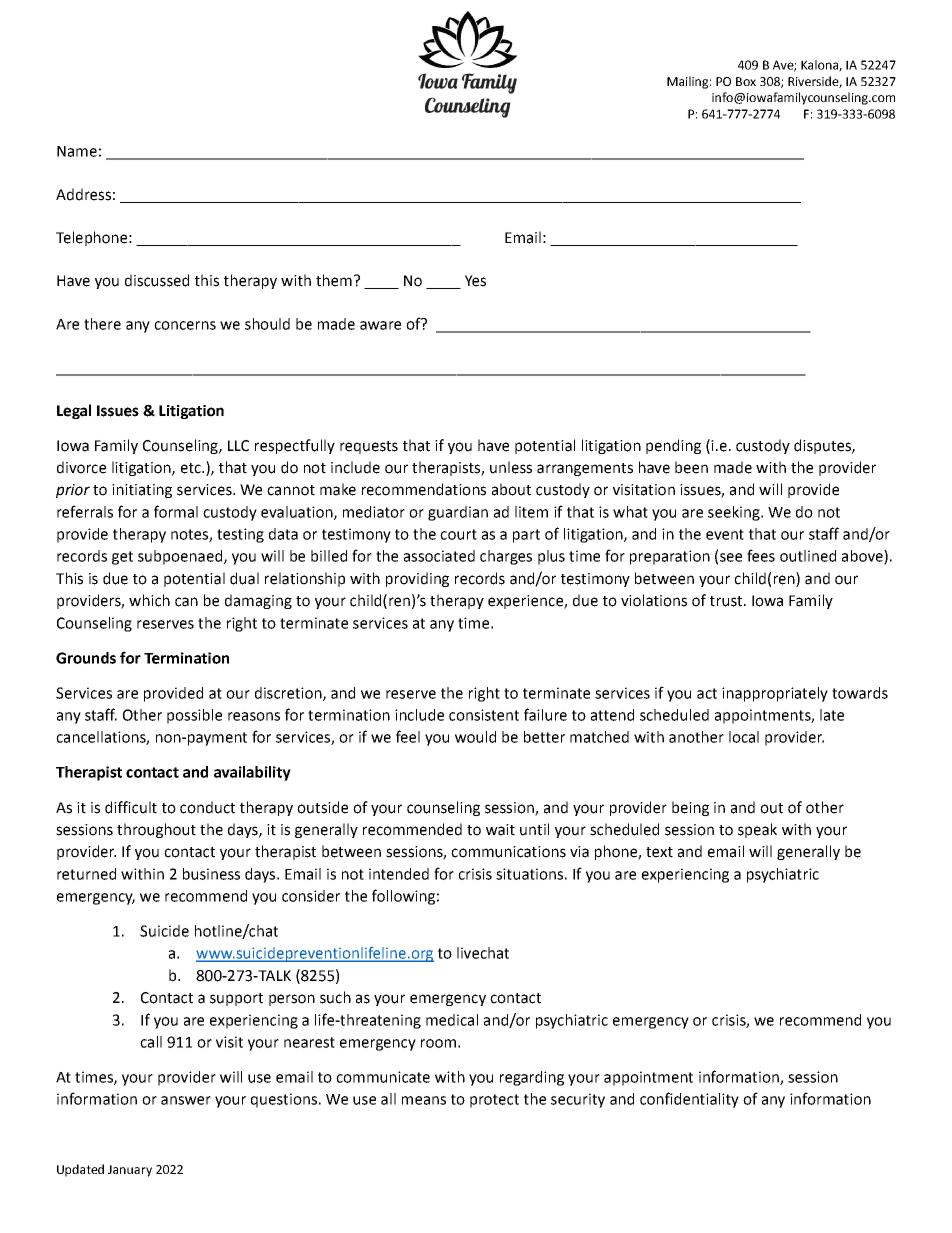 The width and height of the page is (952, 1233). I want to click on been, so click(691, 467).
